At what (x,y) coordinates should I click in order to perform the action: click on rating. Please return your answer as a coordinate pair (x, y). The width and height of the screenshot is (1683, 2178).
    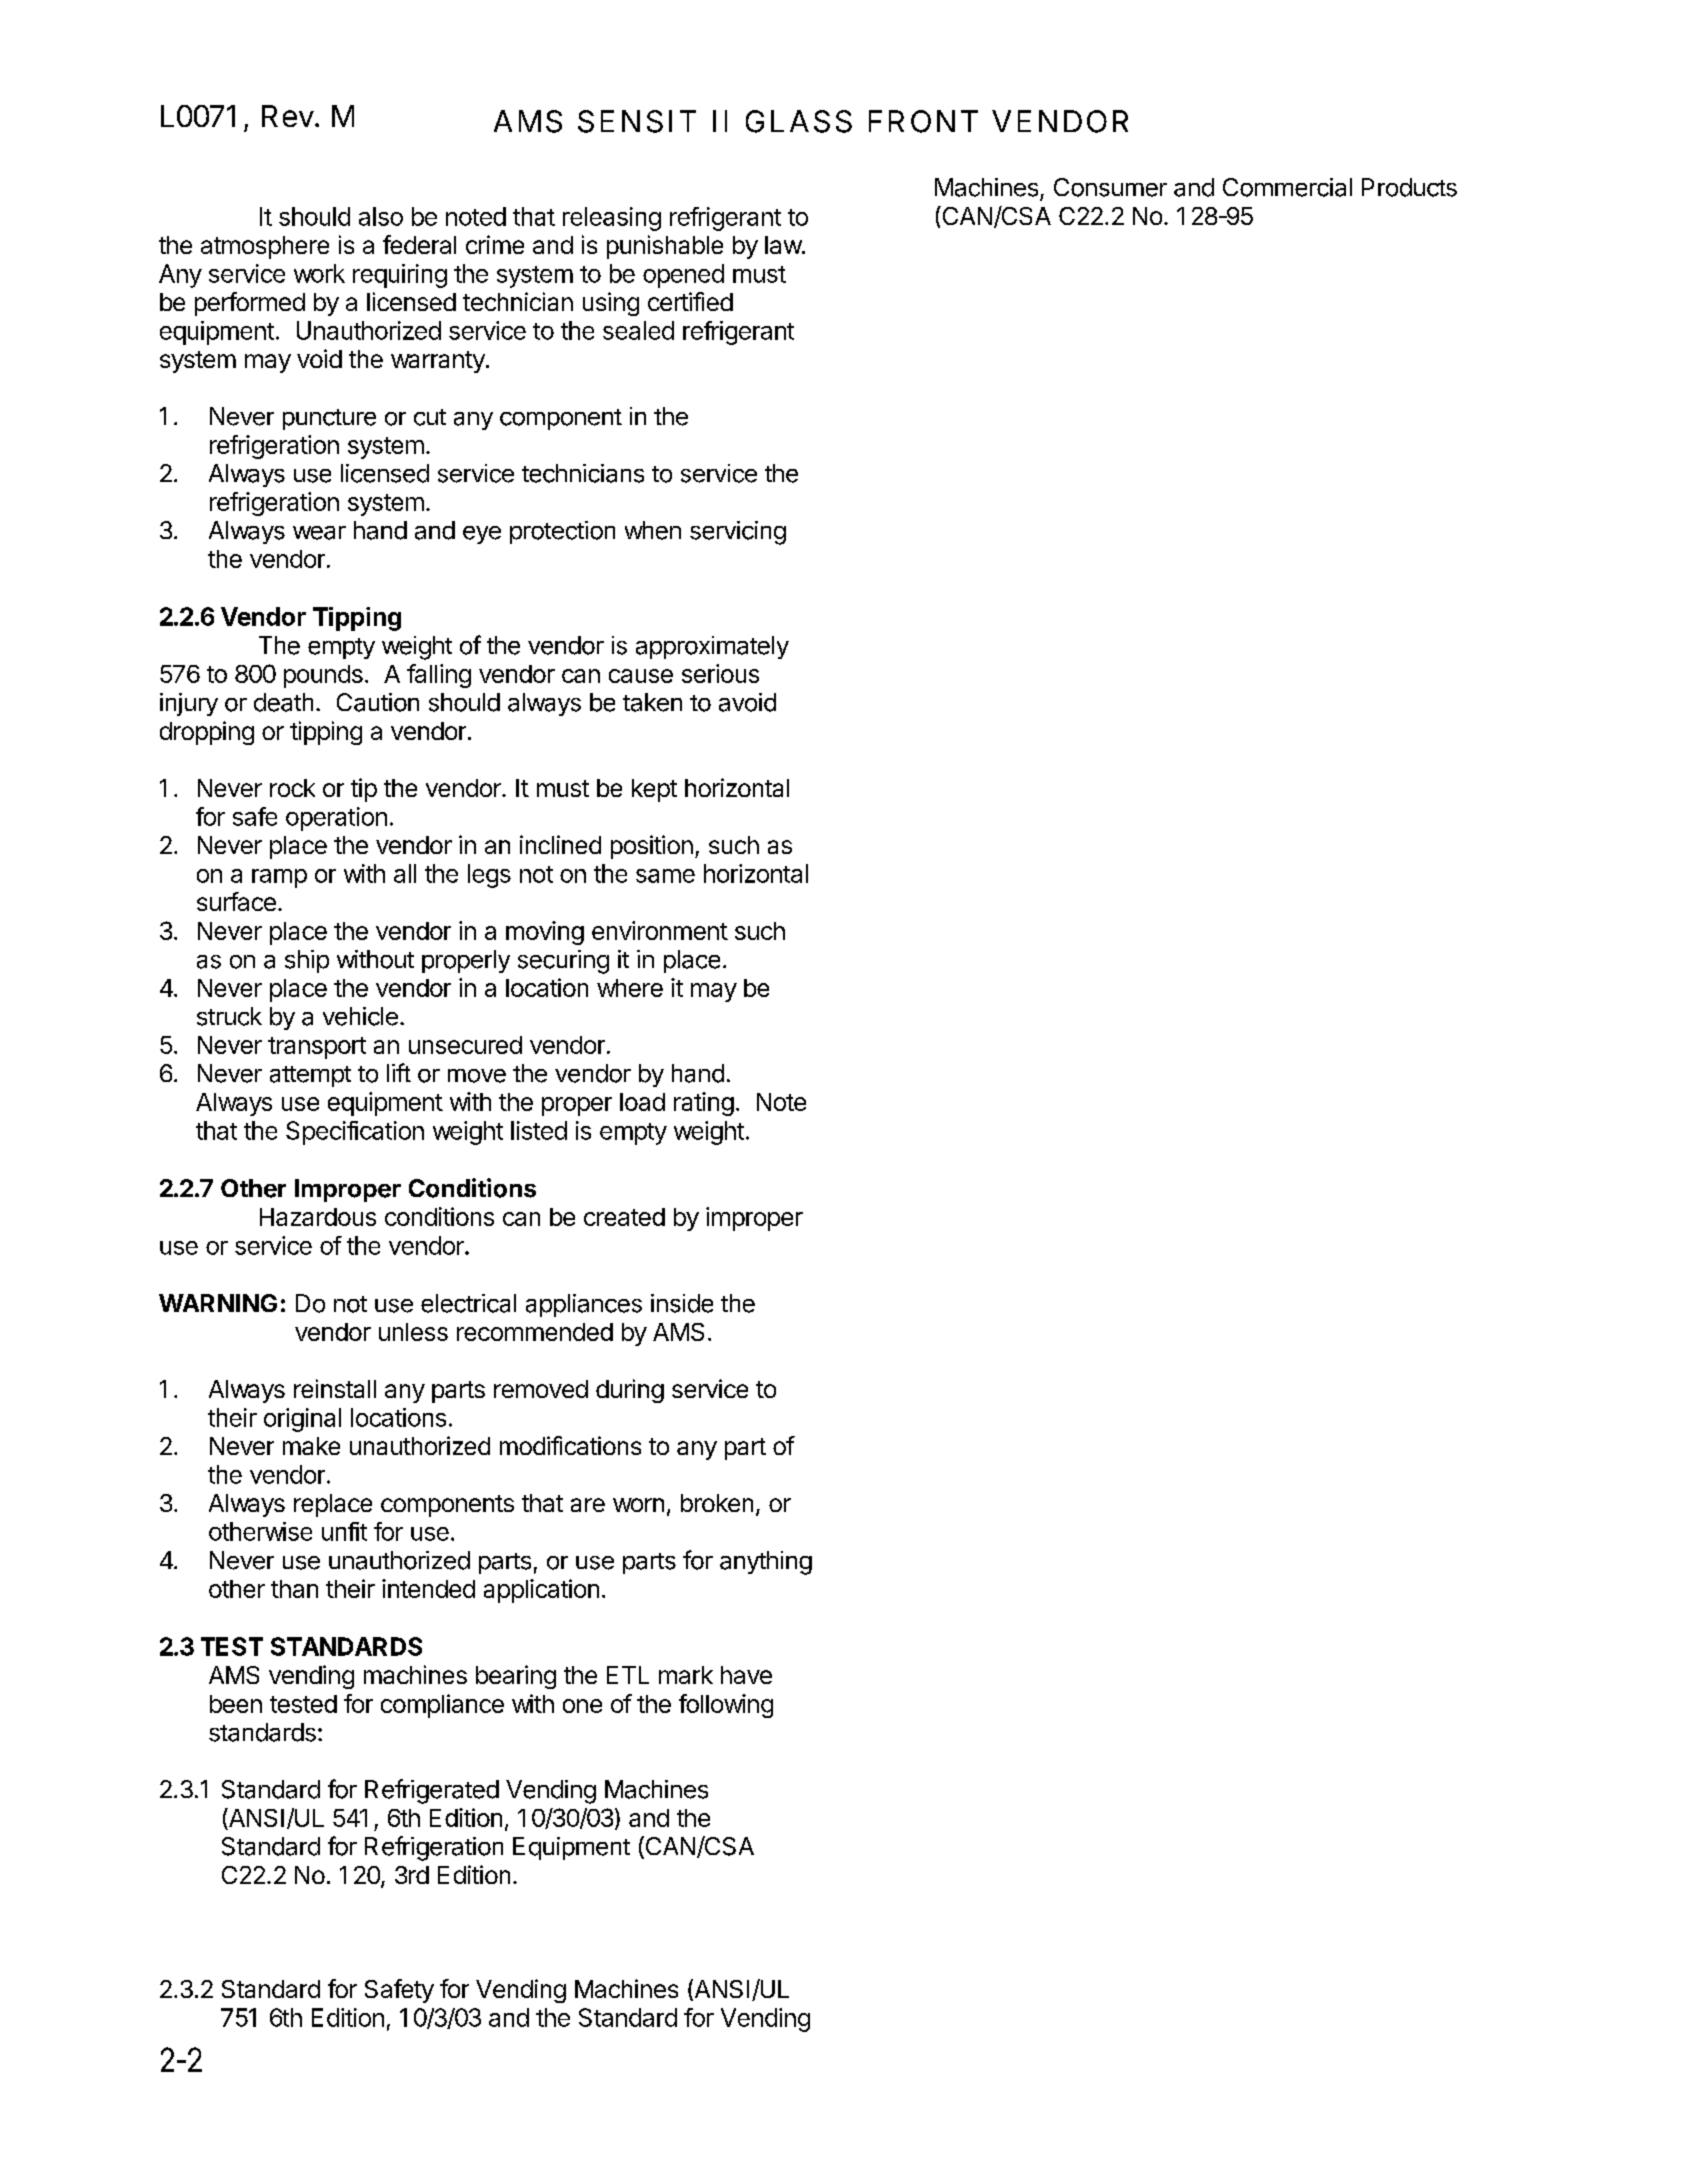
    Looking at the image, I should click on (704, 1104).
